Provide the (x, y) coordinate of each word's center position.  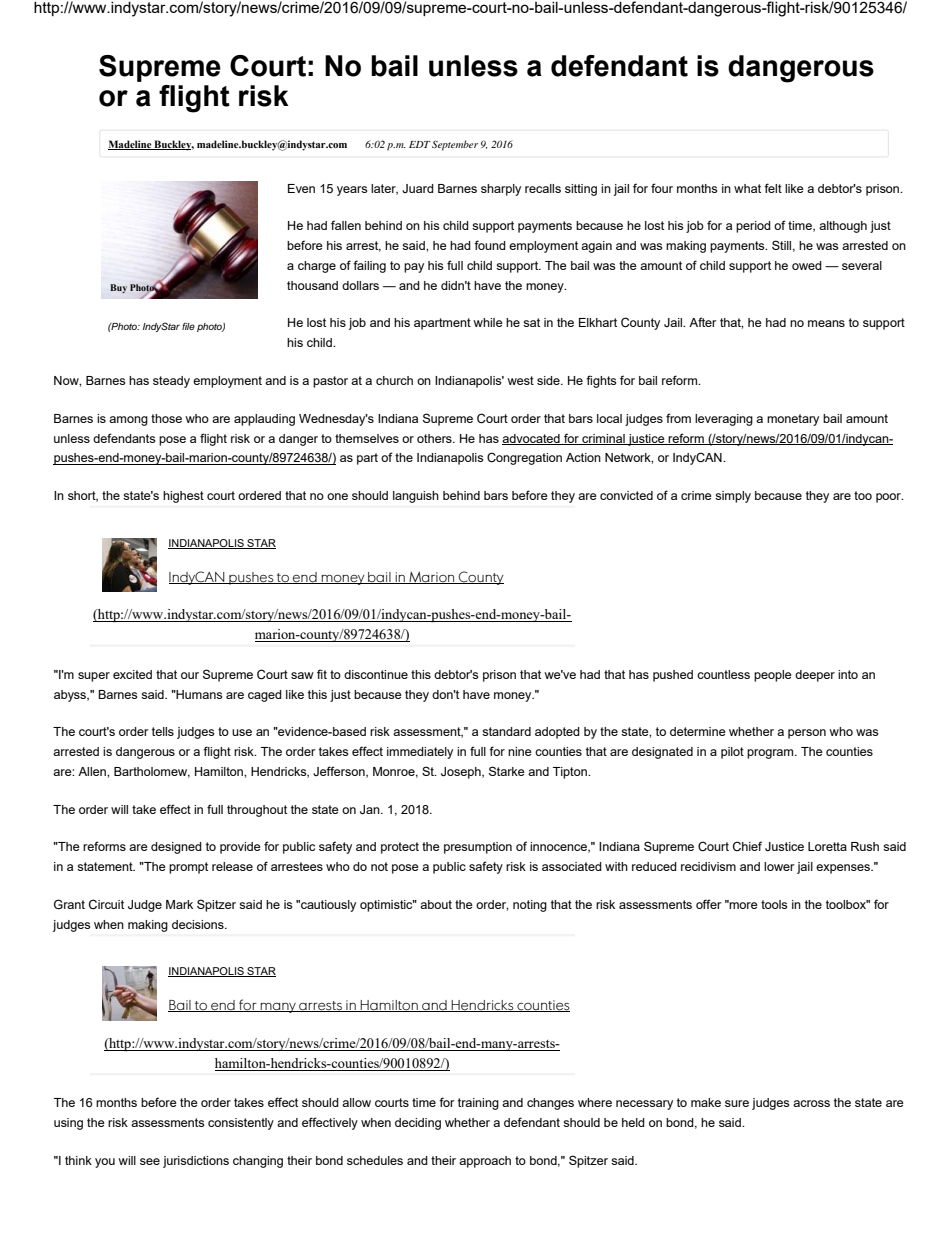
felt (773, 188)
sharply (501, 190)
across (811, 1103)
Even (301, 188)
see (150, 1161)
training (478, 1104)
